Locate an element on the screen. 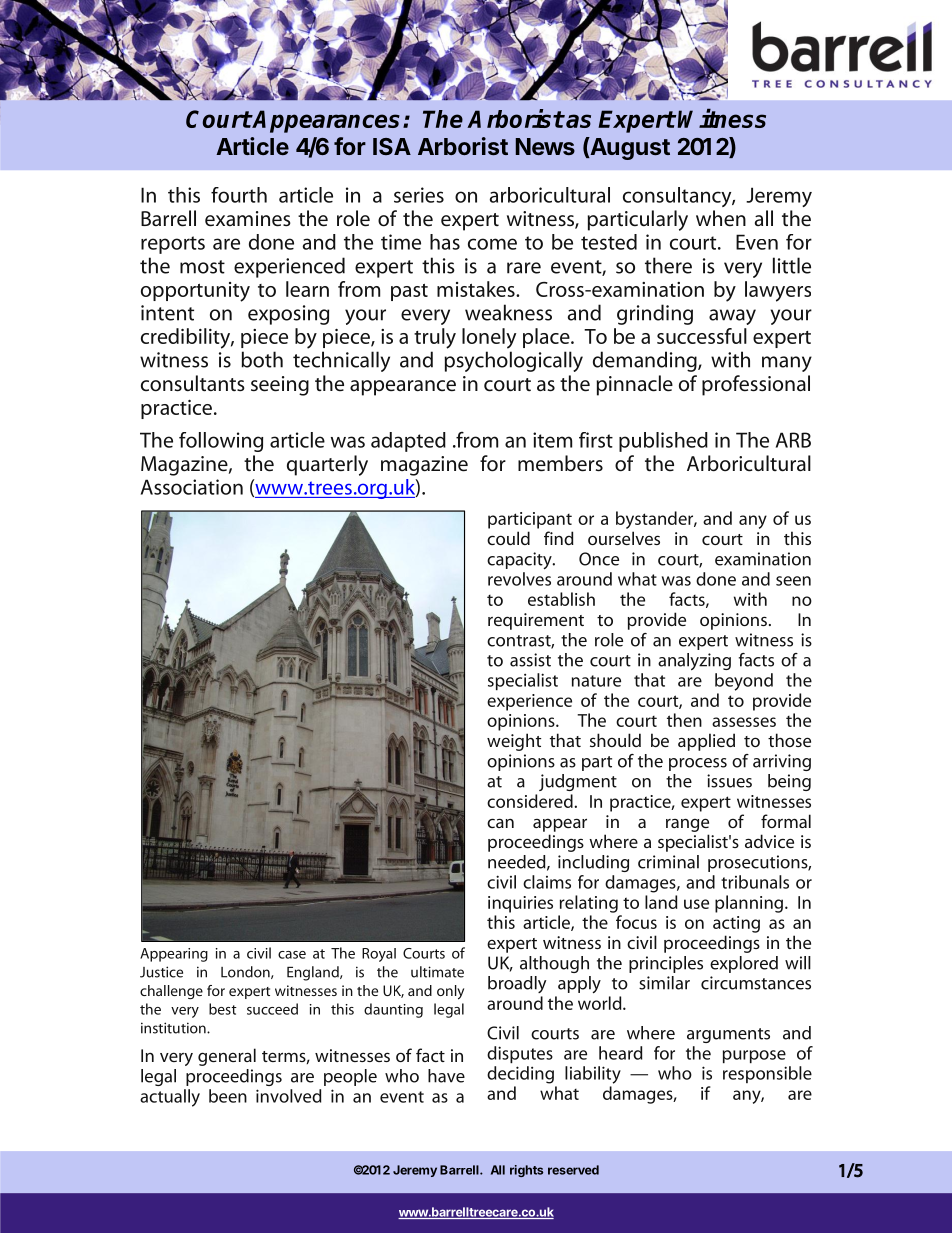 This screenshot has height=1233, width=952. series is located at coordinates (419, 195).
